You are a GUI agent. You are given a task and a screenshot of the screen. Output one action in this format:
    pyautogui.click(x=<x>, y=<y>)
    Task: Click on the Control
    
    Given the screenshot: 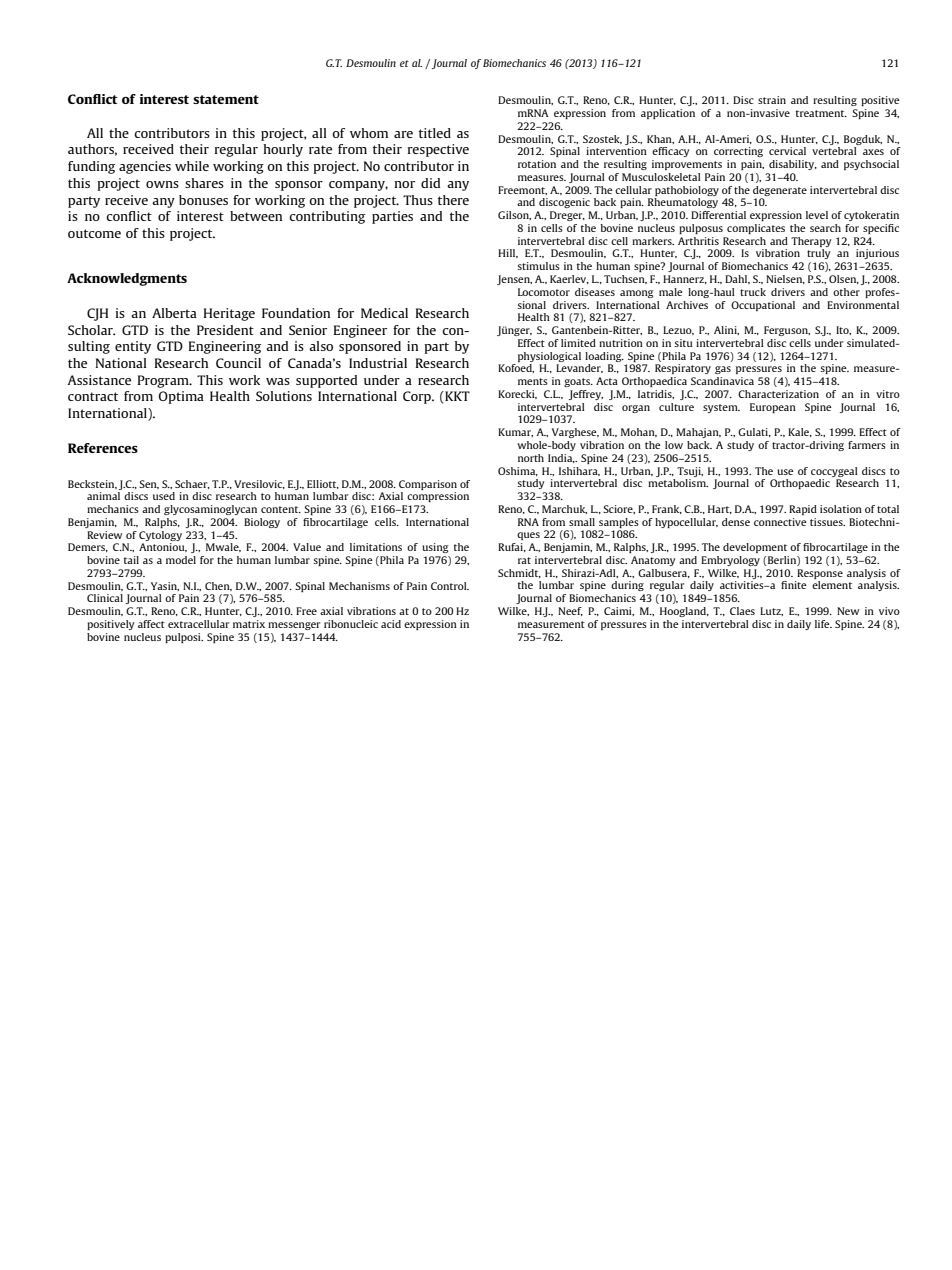 What is the action you would take?
    pyautogui.click(x=450, y=586)
